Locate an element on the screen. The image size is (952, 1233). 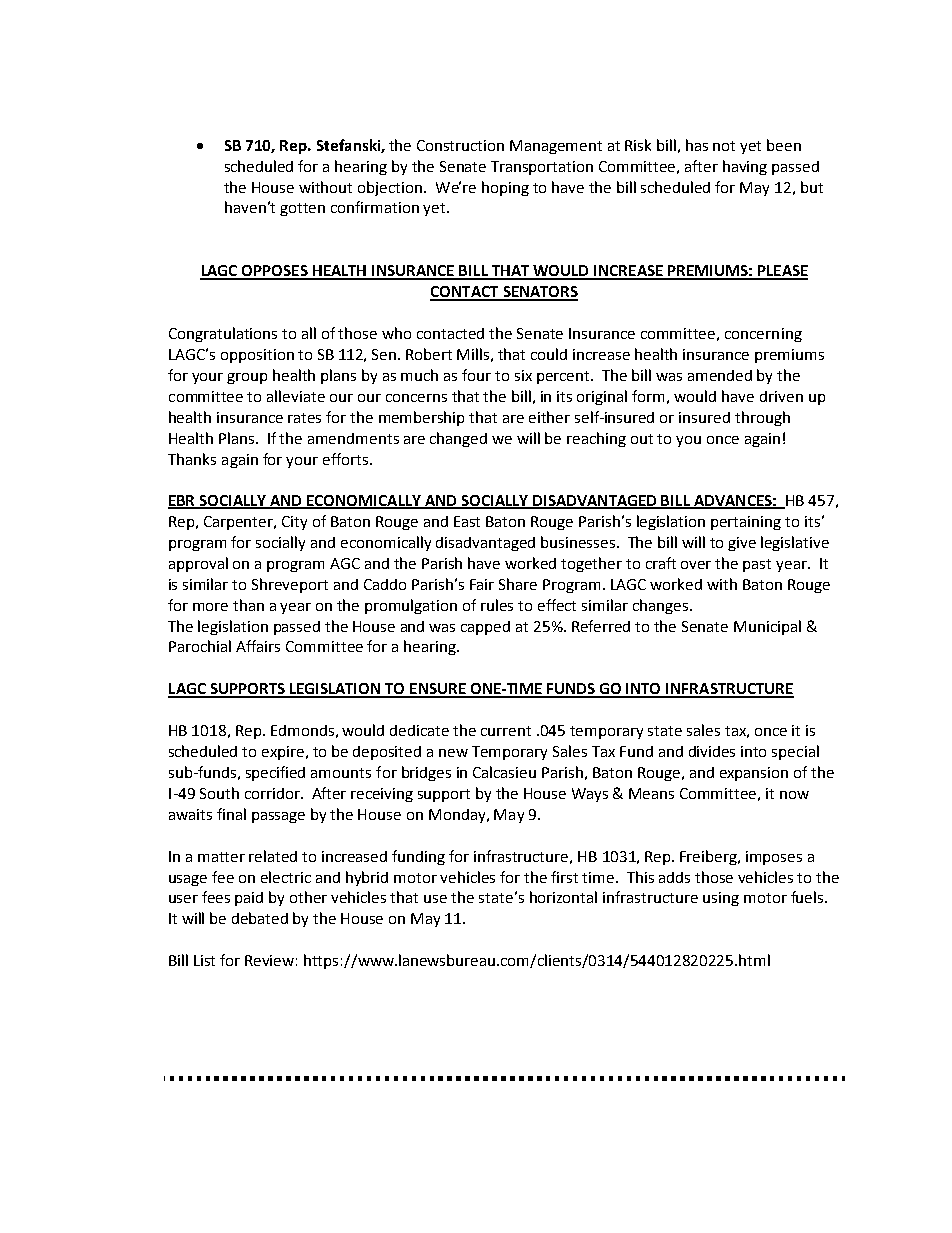
give is located at coordinates (742, 544).
